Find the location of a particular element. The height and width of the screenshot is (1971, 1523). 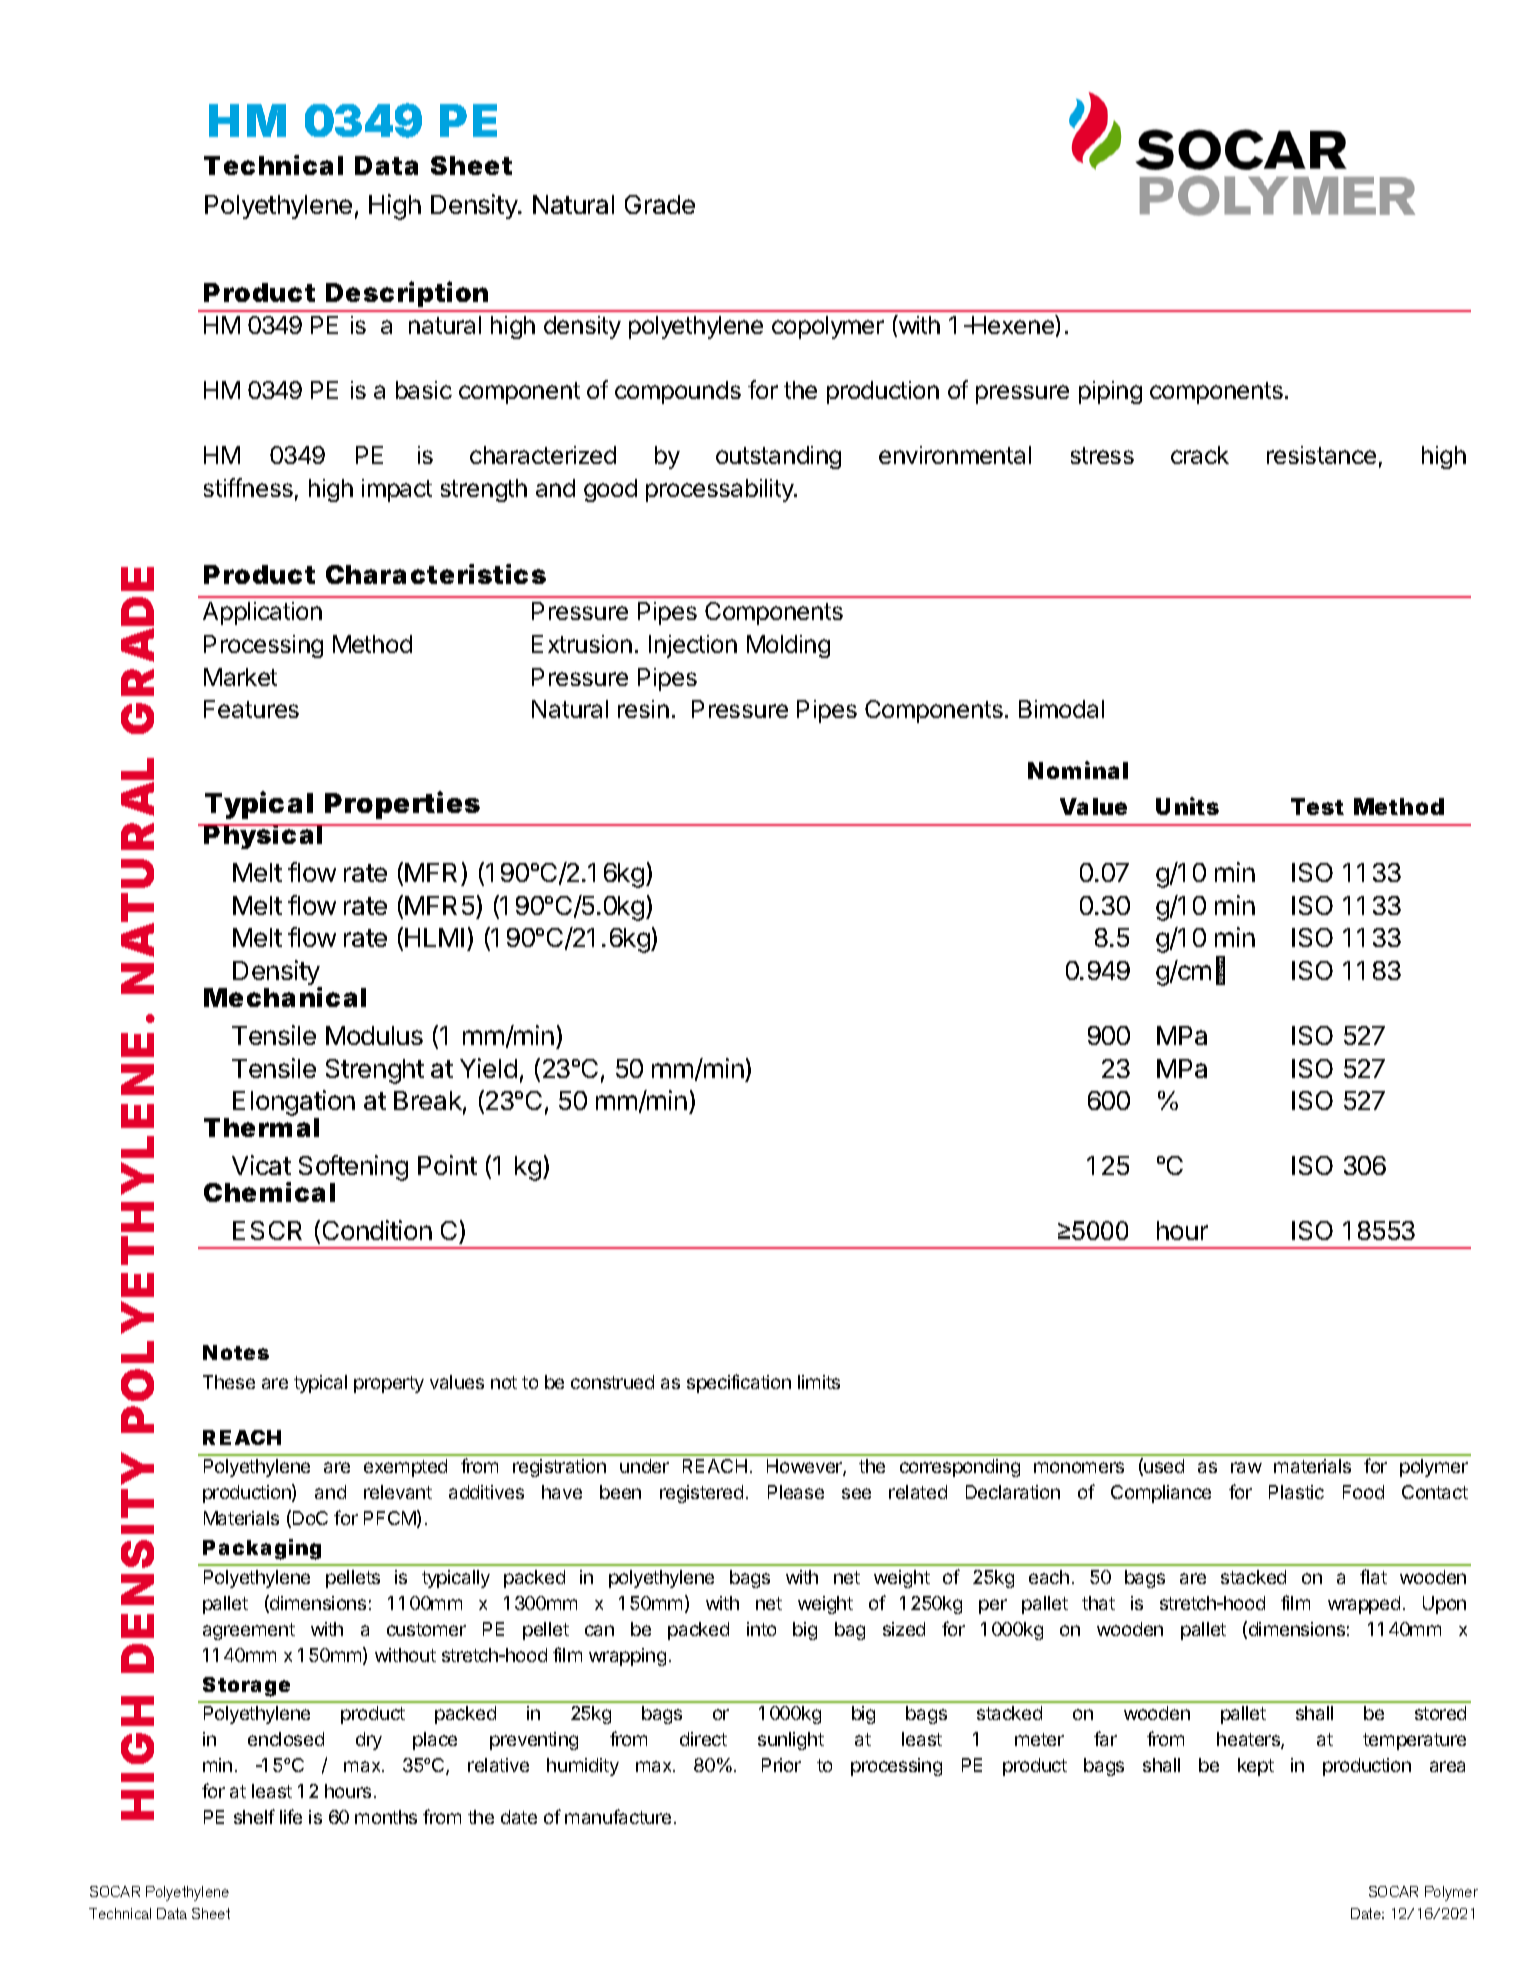

exempted is located at coordinates (405, 1468).
